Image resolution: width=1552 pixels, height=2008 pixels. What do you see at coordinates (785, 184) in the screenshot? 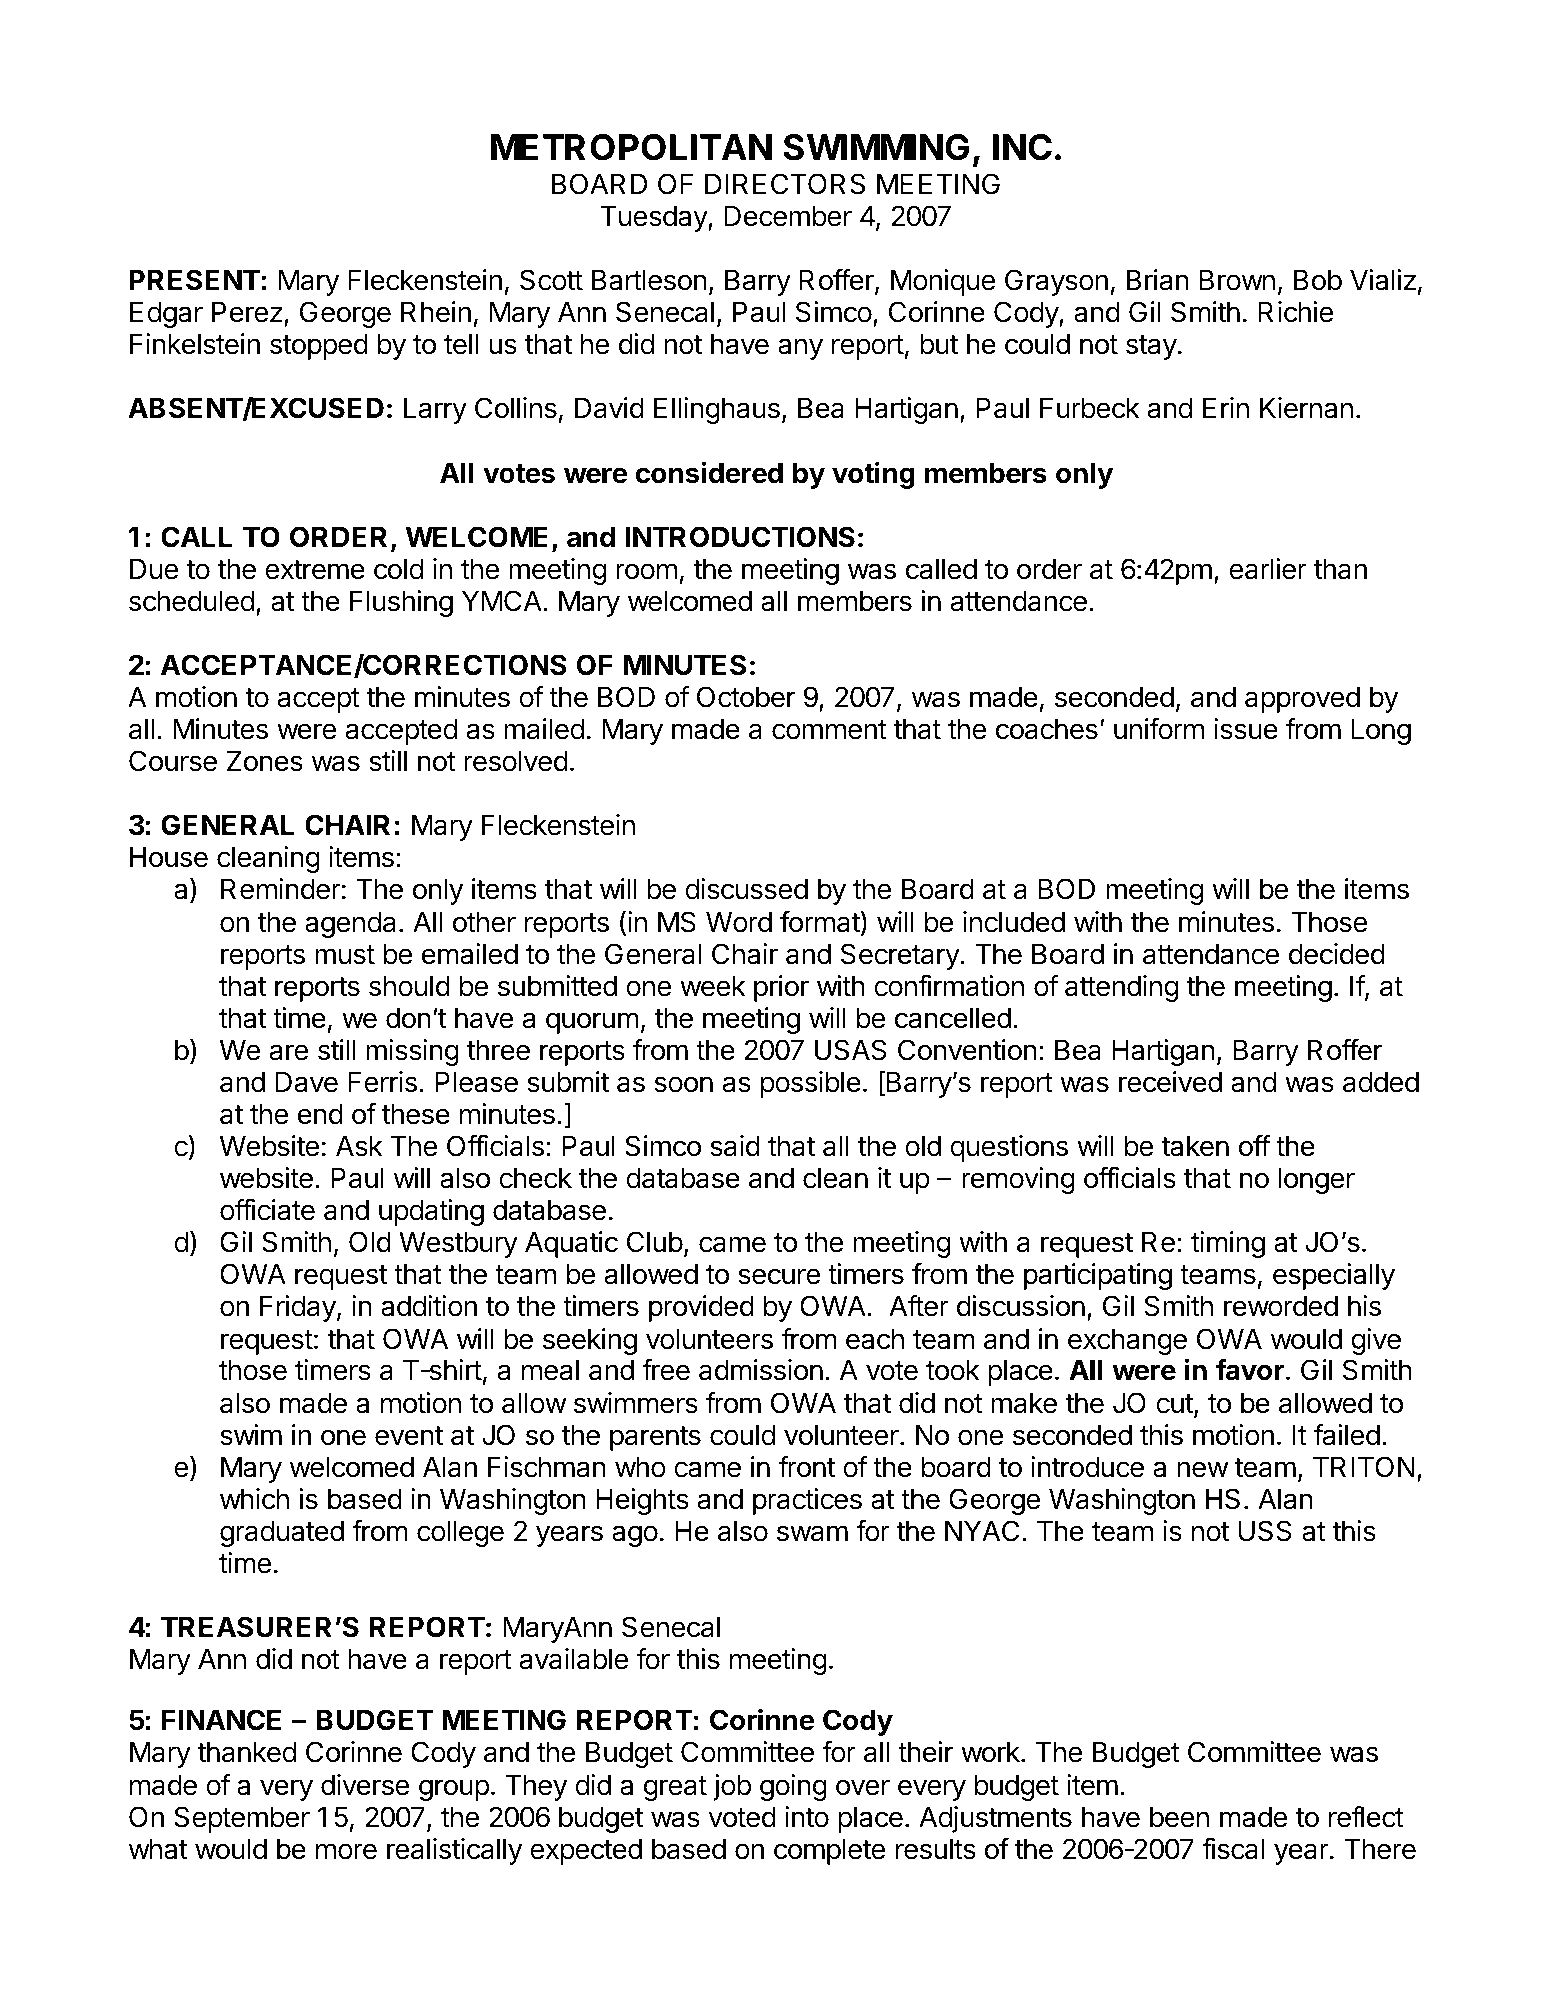
I see `DIRECTORS` at bounding box center [785, 184].
